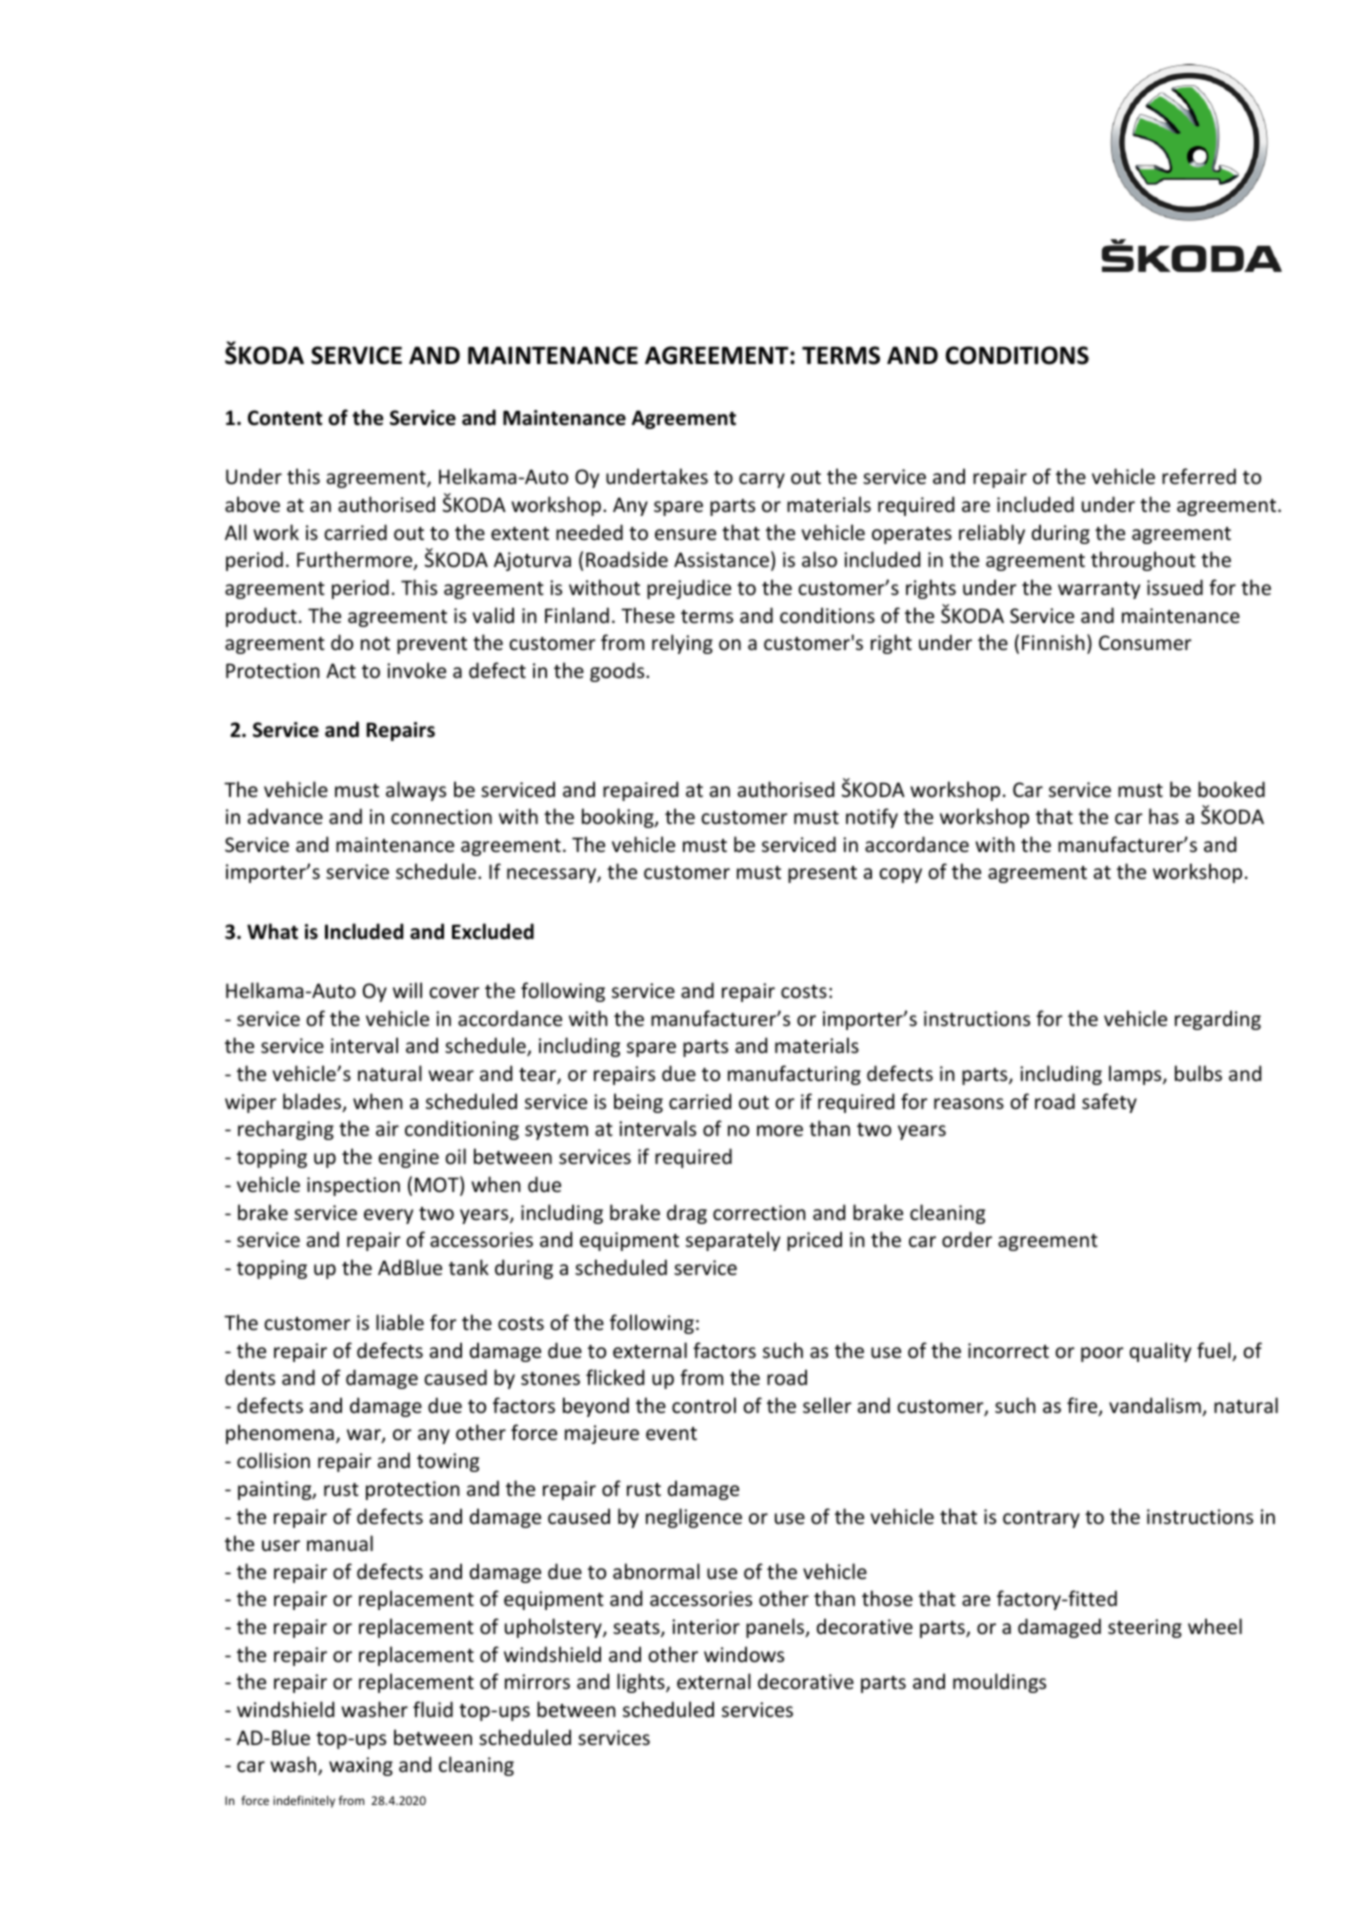  What do you see at coordinates (762, 480) in the image?
I see `carry` at bounding box center [762, 480].
